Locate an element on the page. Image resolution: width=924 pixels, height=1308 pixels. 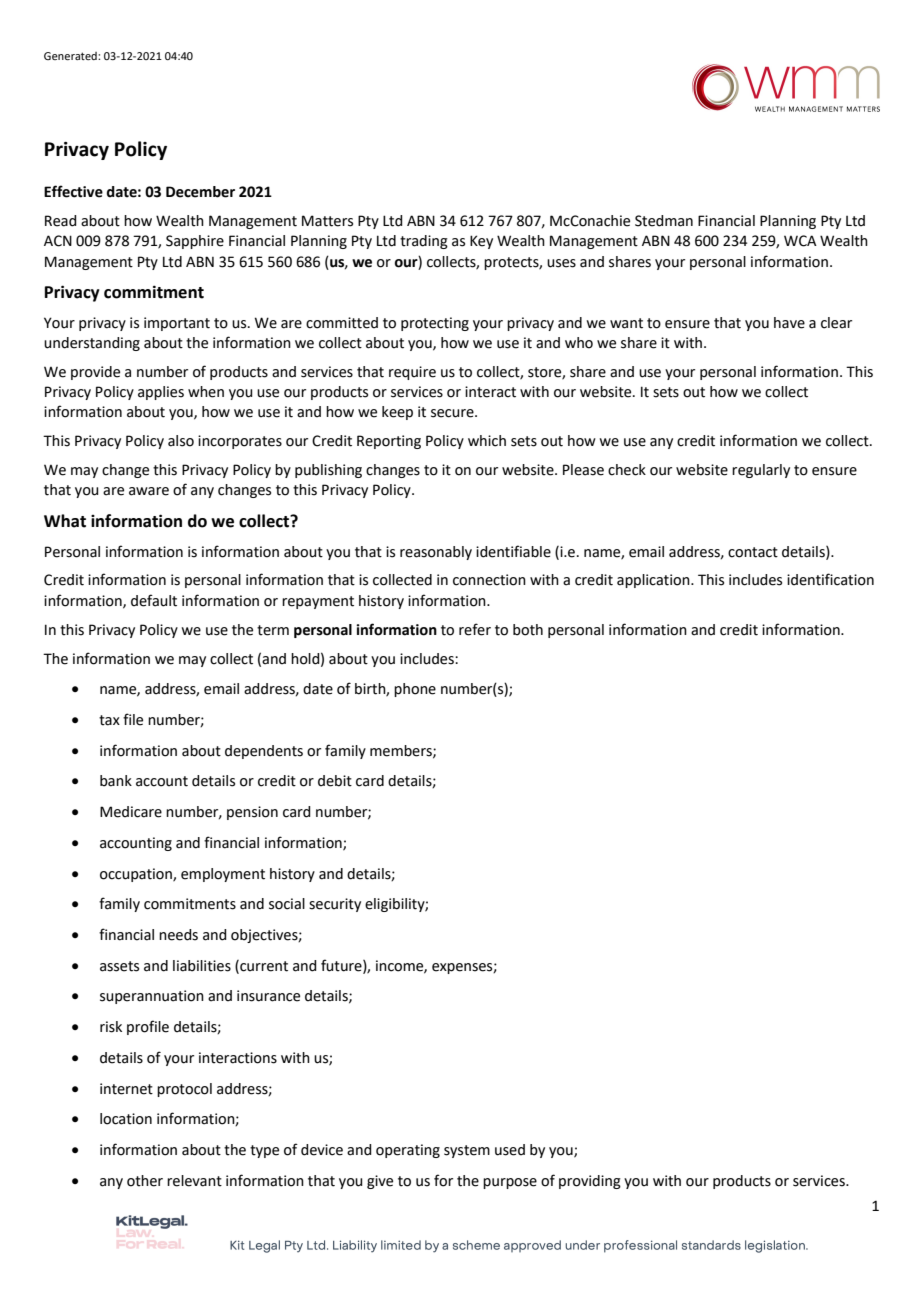
protecting is located at coordinates (435, 324).
